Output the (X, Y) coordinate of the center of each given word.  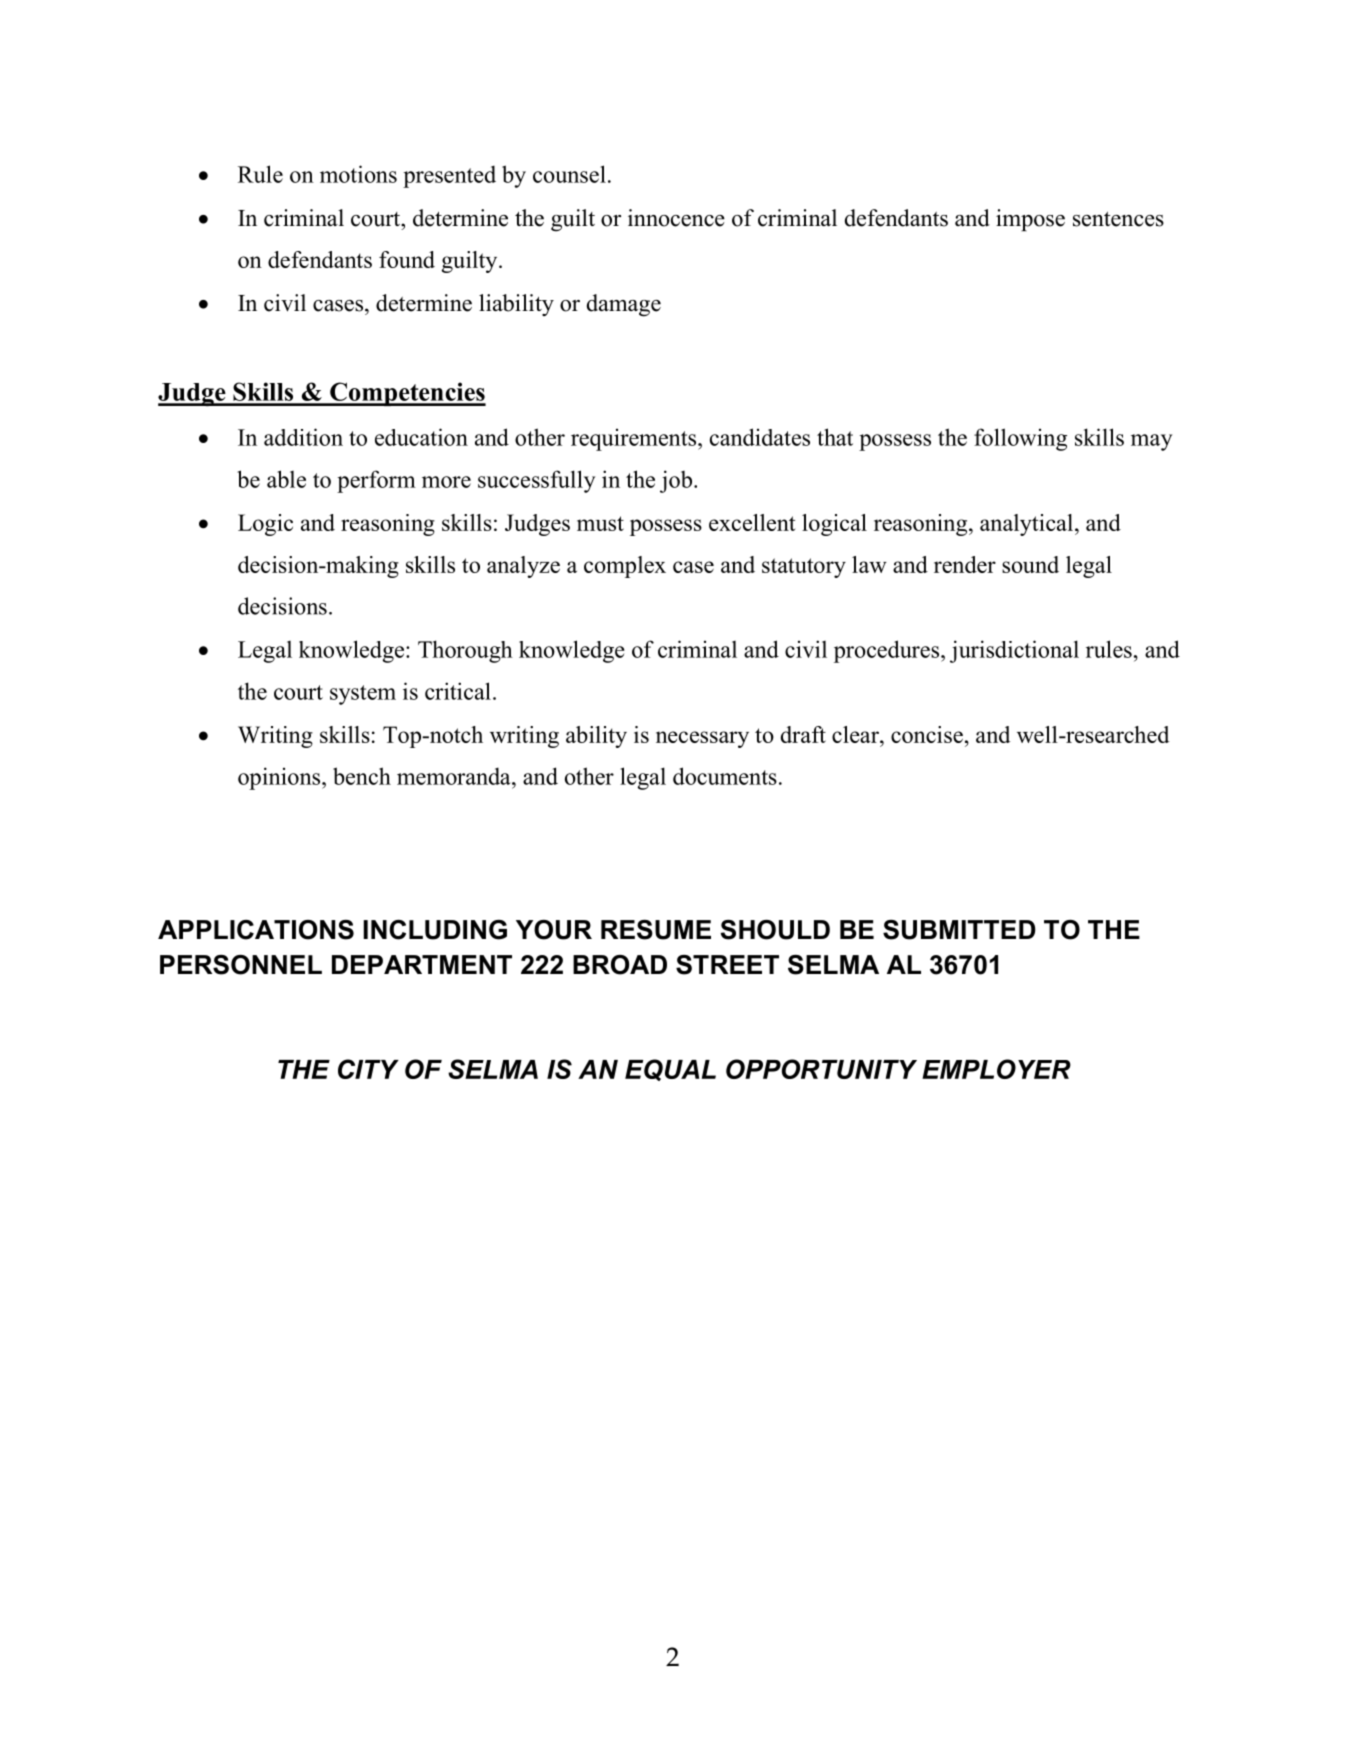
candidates (760, 437)
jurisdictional (1014, 651)
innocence (676, 218)
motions (358, 174)
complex (625, 567)
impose (1030, 220)
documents (725, 776)
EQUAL (670, 1070)
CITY (368, 1069)
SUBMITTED (959, 930)
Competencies (407, 394)
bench (362, 776)
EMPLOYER (996, 1069)
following (1020, 439)
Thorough (465, 651)
